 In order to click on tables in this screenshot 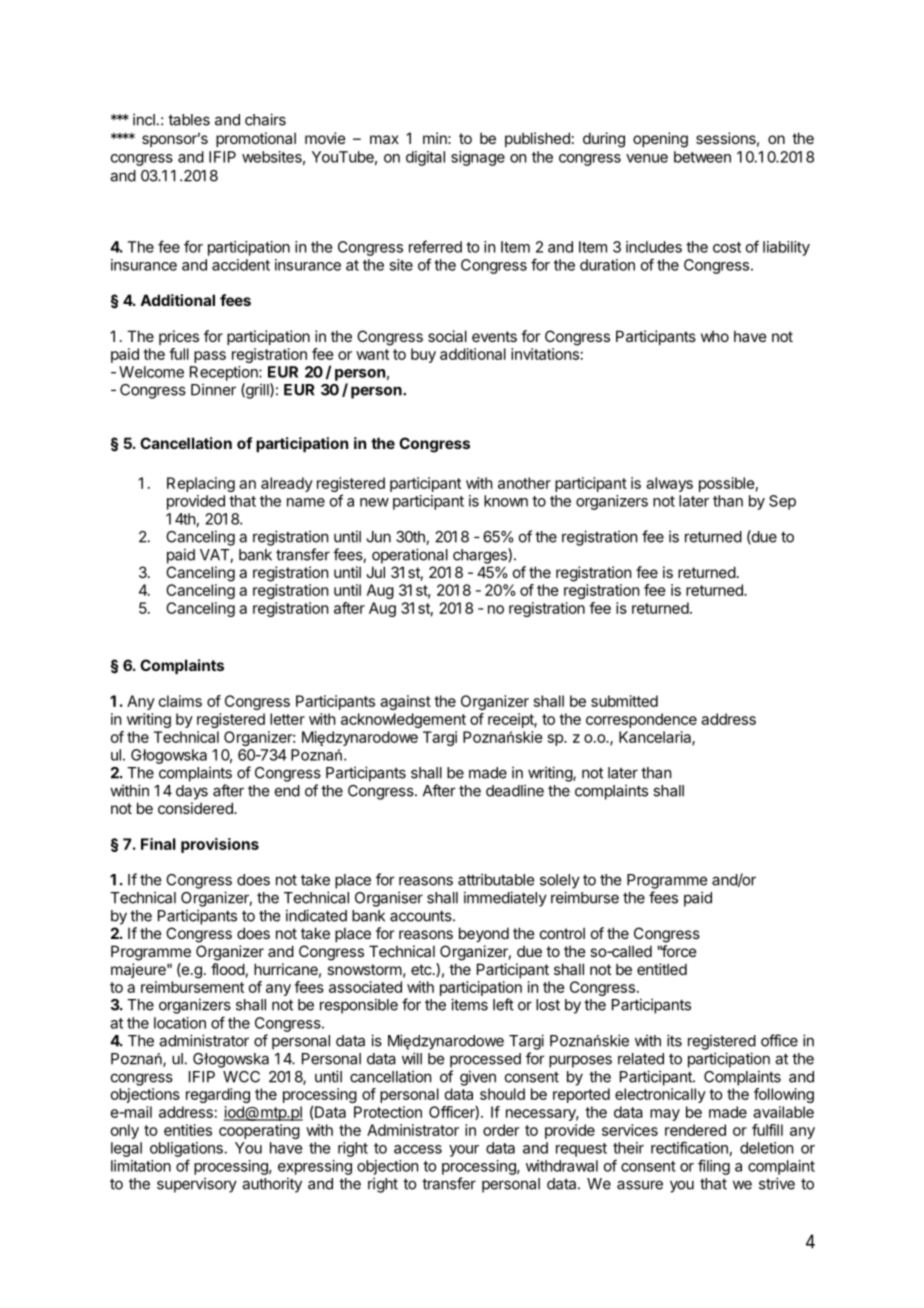, I will do `click(189, 120)`.
